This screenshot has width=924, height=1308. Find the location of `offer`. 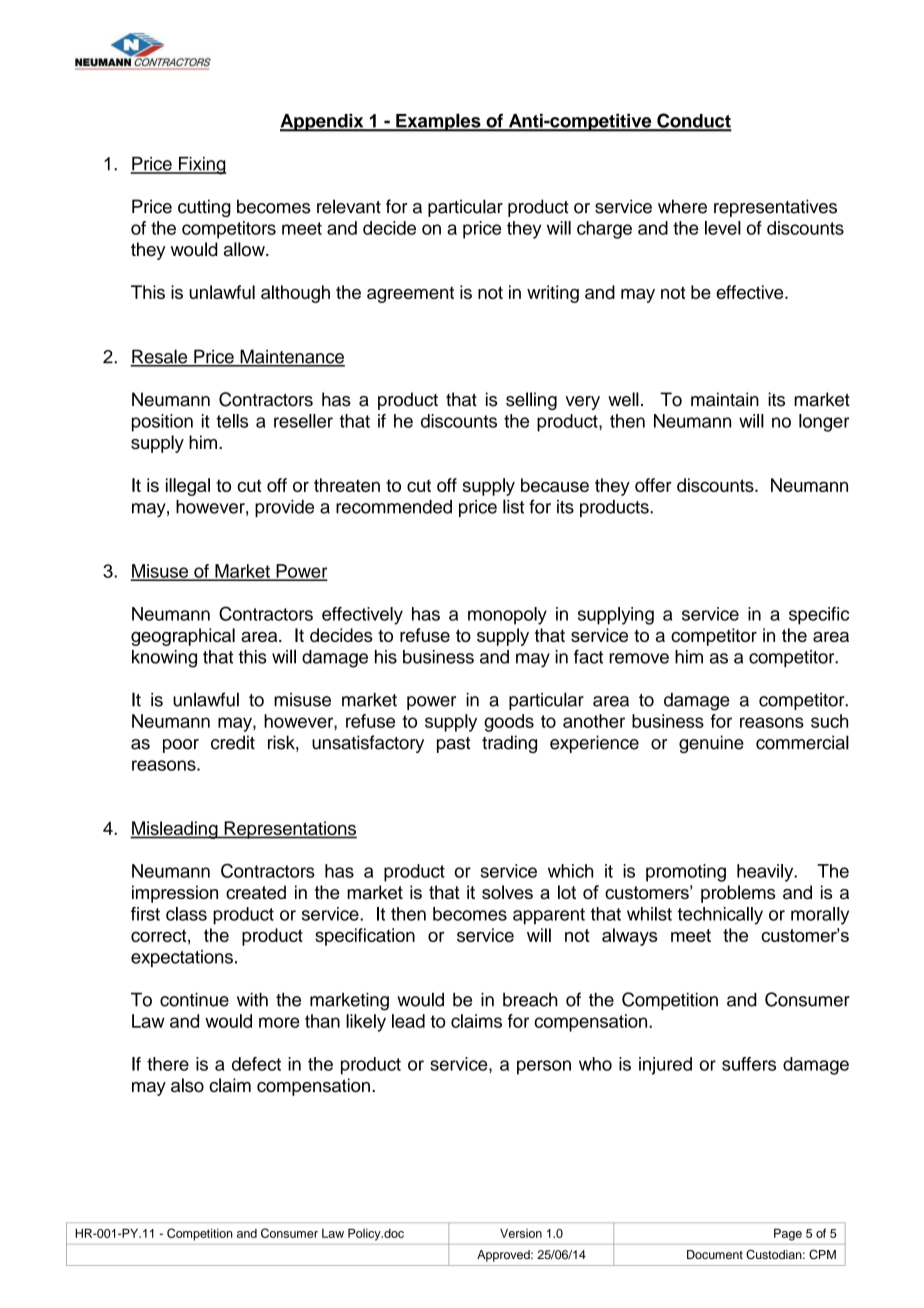

offer is located at coordinates (653, 485).
